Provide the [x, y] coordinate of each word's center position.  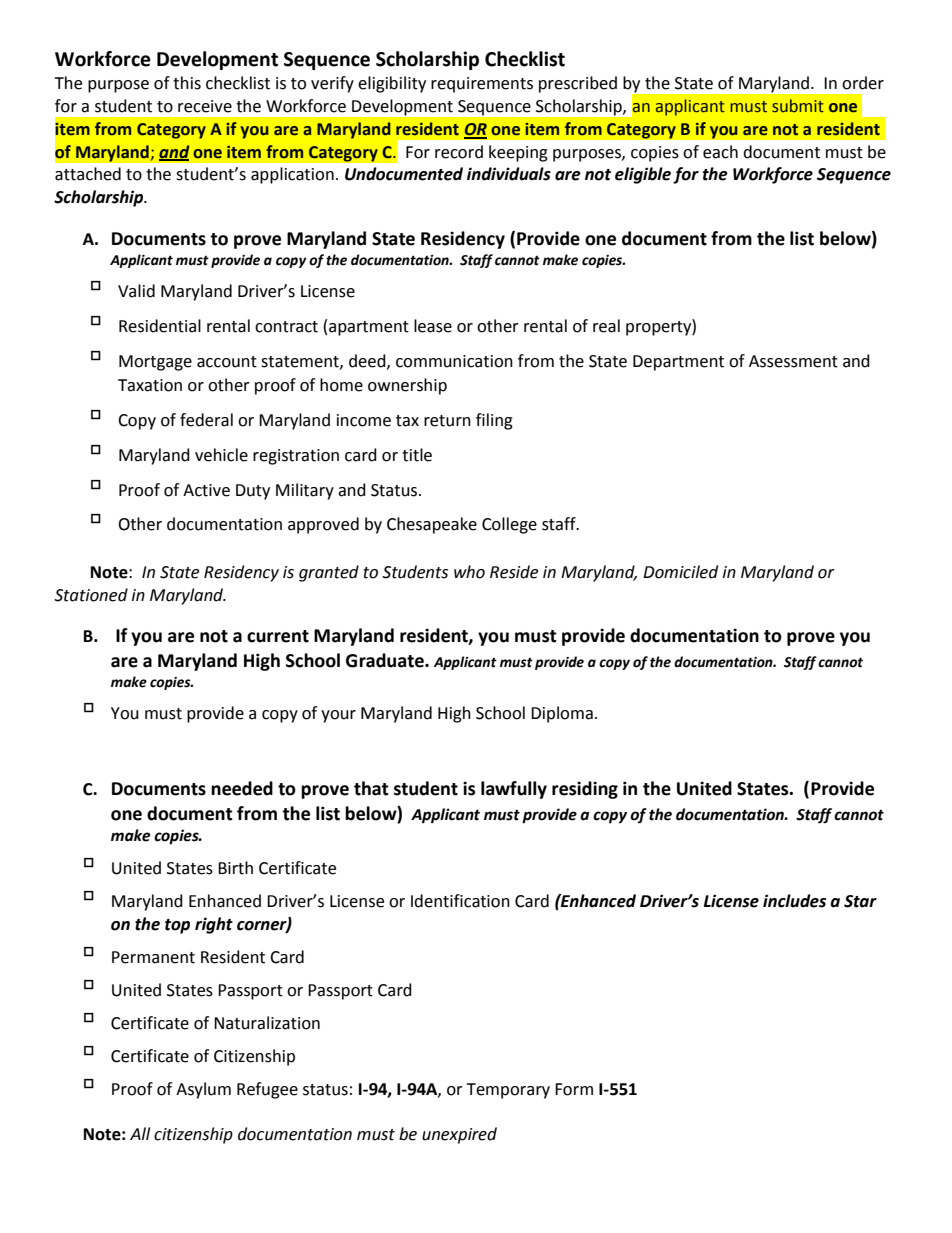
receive [205, 106]
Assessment [793, 361]
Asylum [203, 1090]
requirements [482, 85]
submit [798, 106]
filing [494, 421]
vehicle [221, 455]
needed [242, 788]
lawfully [514, 790]
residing [585, 790]
